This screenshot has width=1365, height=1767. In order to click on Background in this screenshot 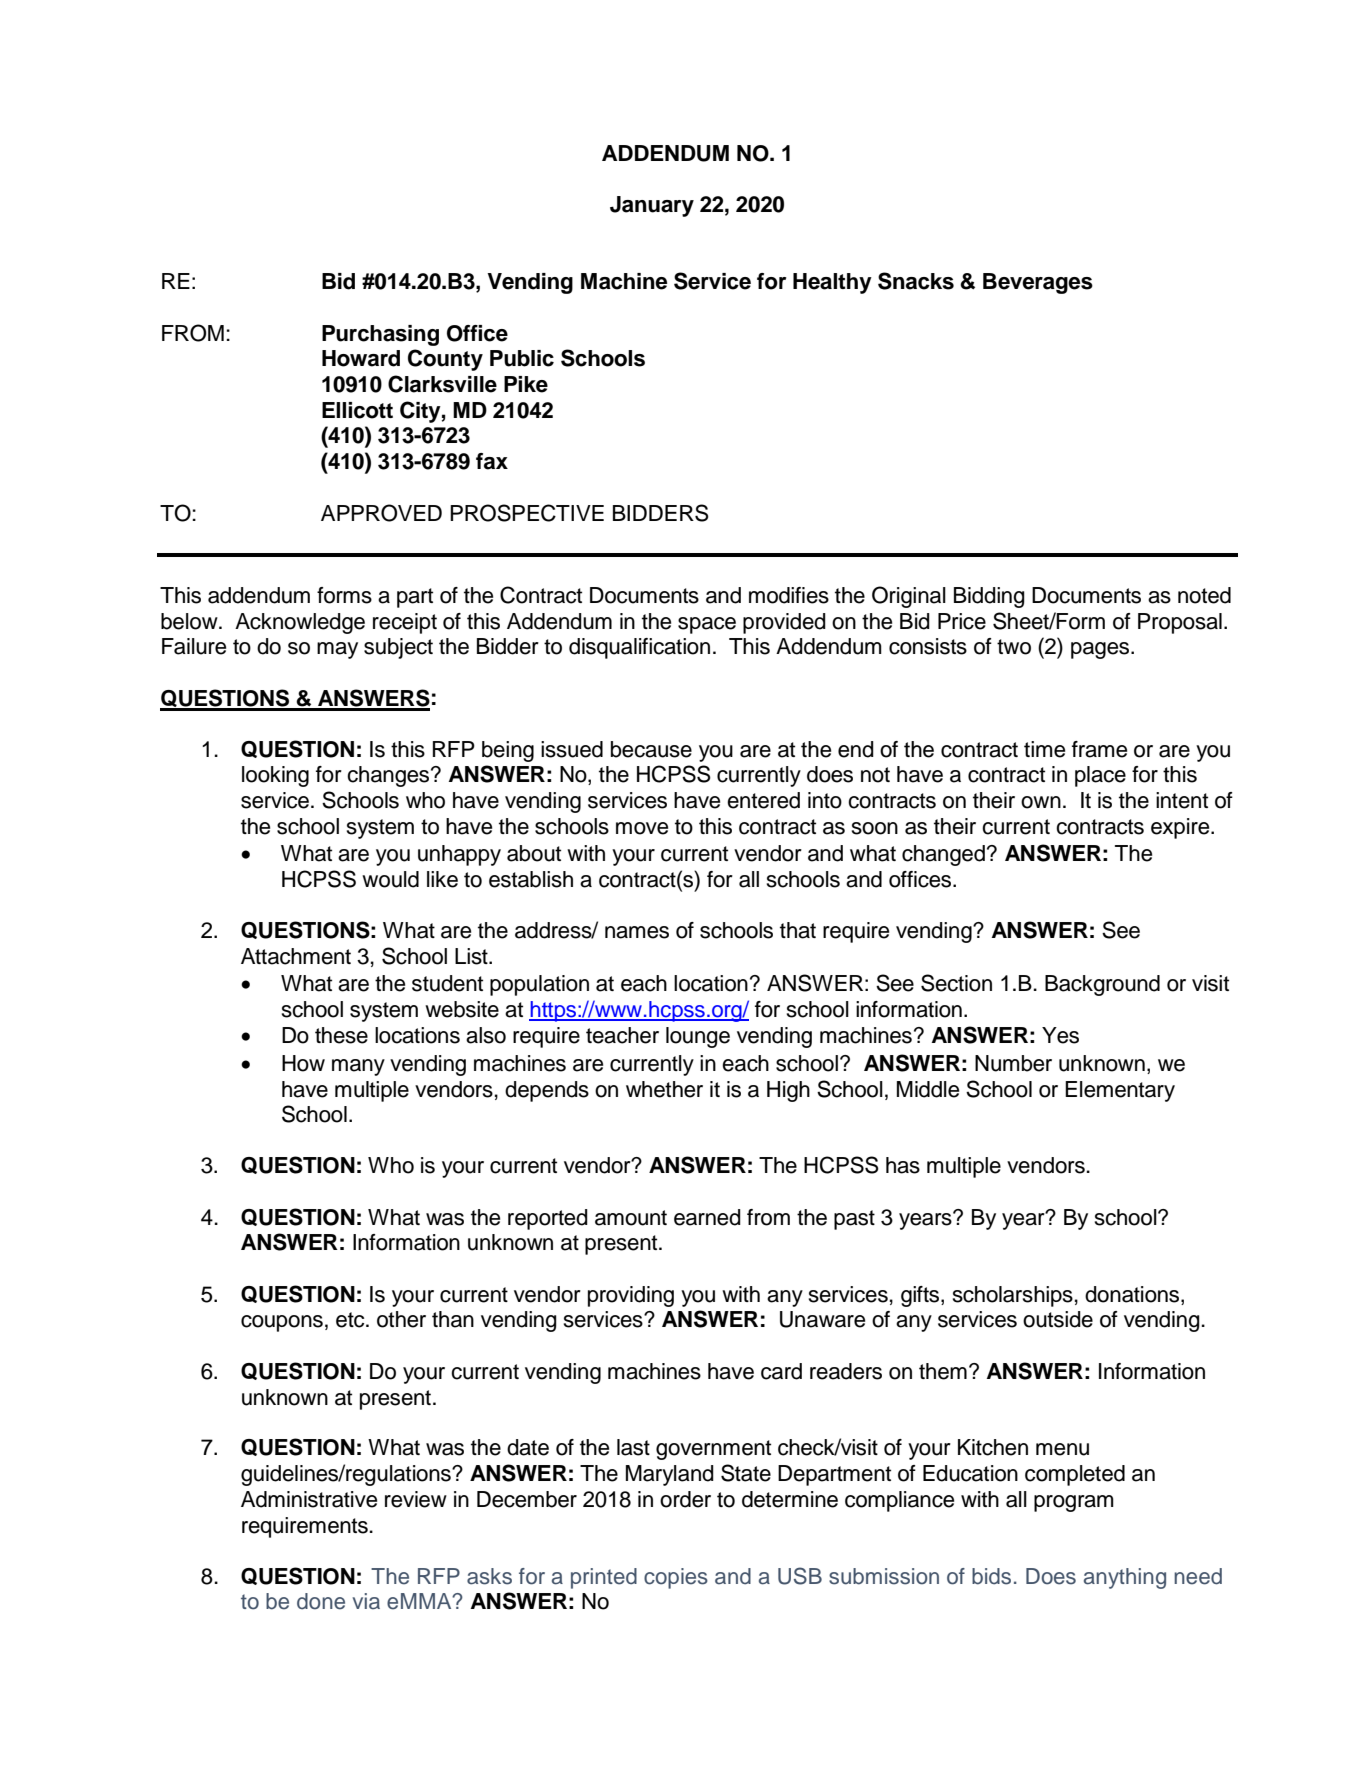, I will do `click(1102, 985)`.
